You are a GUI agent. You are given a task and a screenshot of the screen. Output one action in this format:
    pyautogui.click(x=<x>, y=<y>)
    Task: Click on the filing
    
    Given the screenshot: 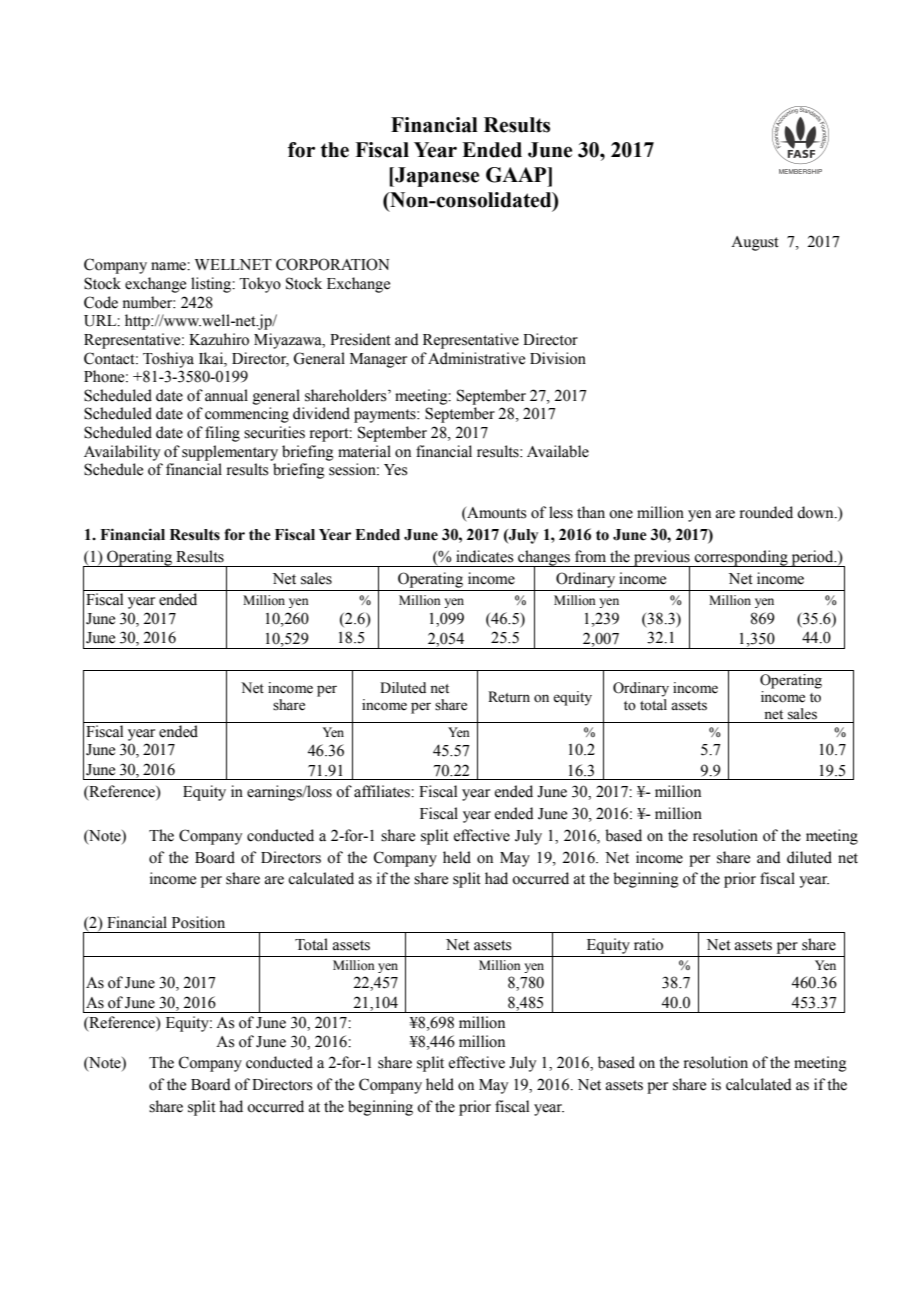 What is the action you would take?
    pyautogui.click(x=222, y=434)
